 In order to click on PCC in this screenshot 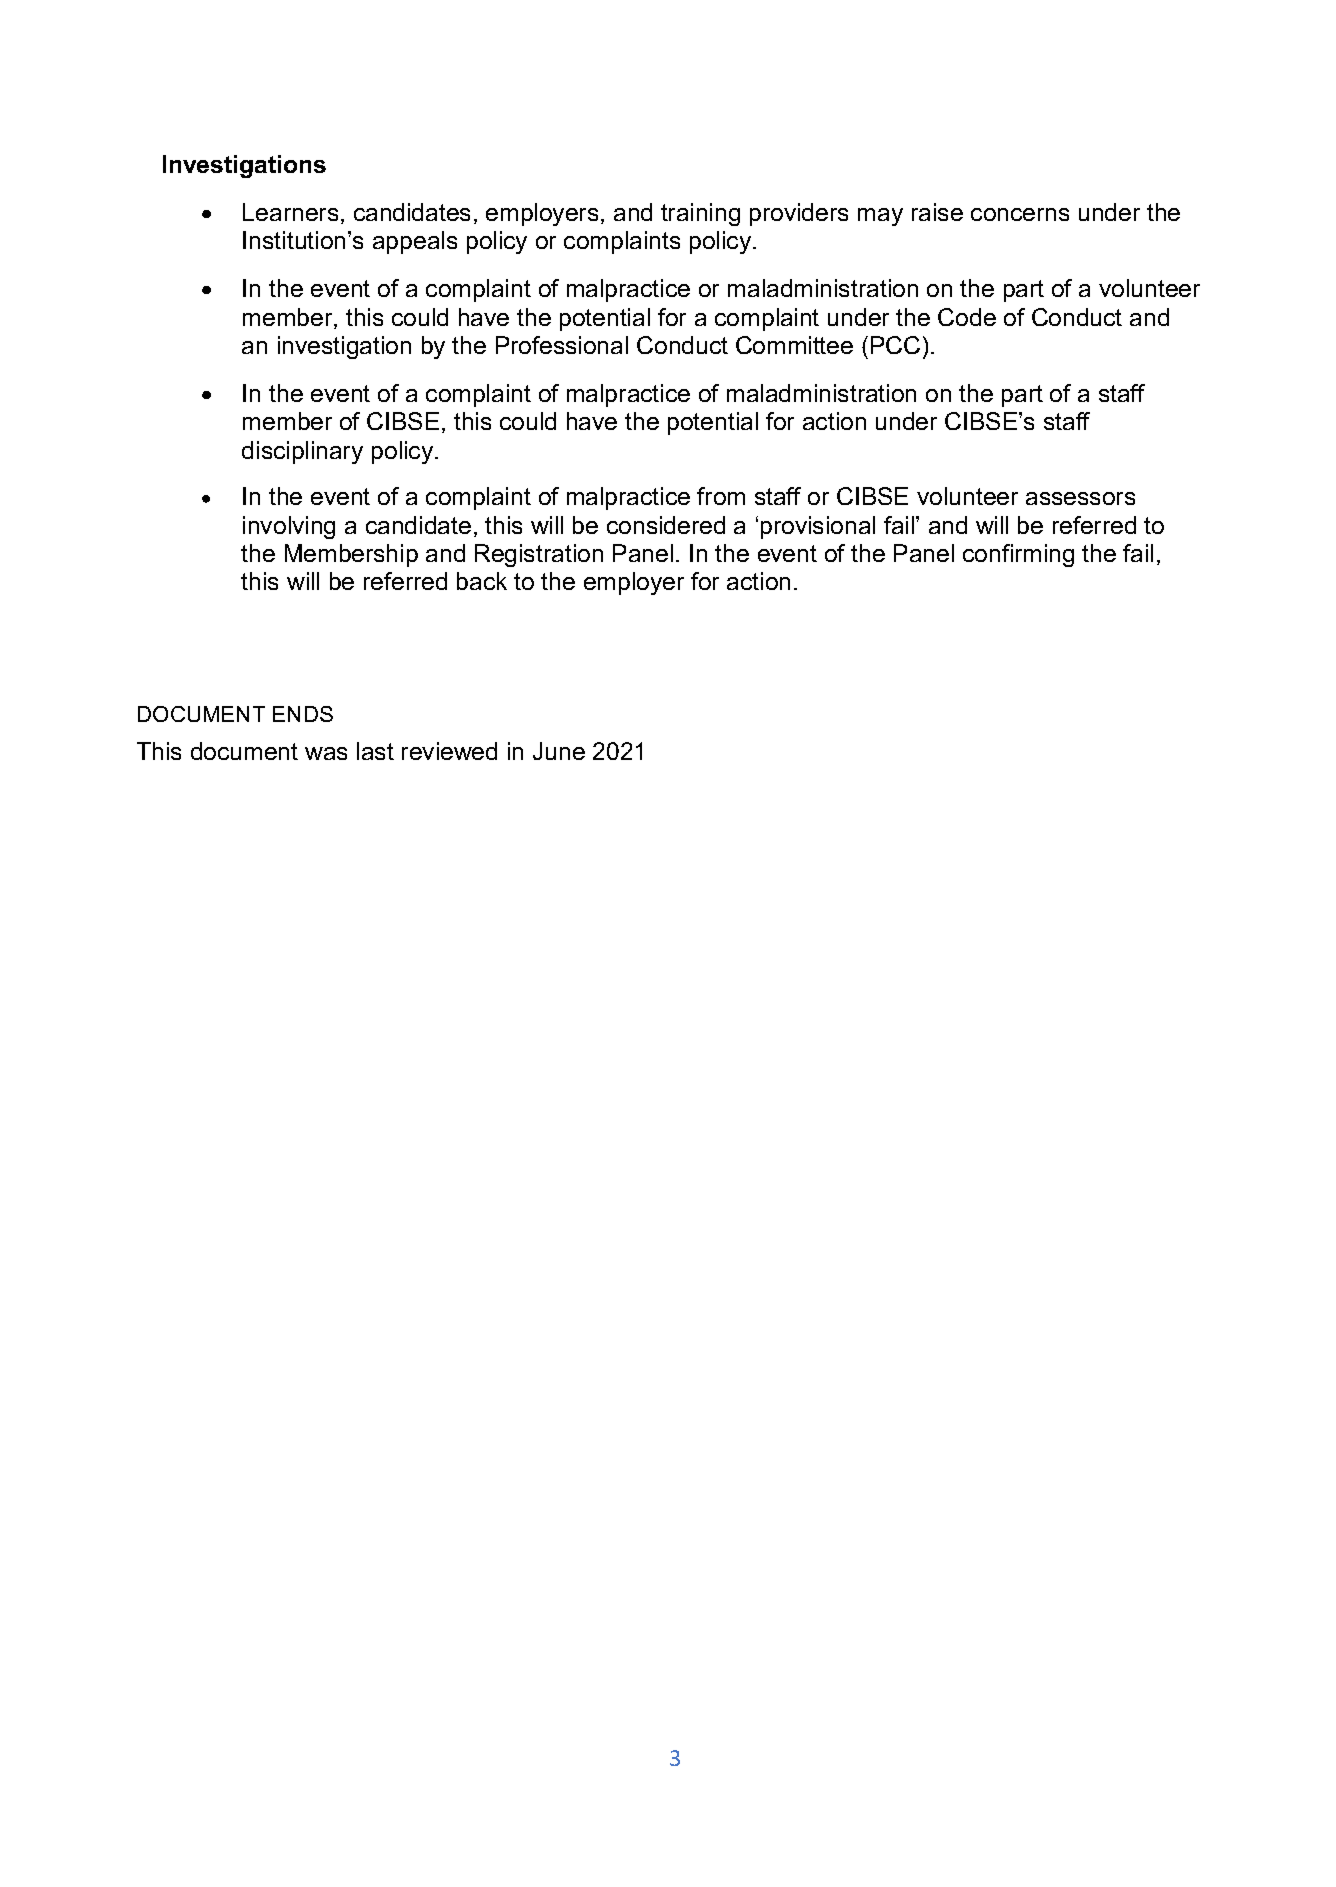, I will do `click(895, 345)`.
